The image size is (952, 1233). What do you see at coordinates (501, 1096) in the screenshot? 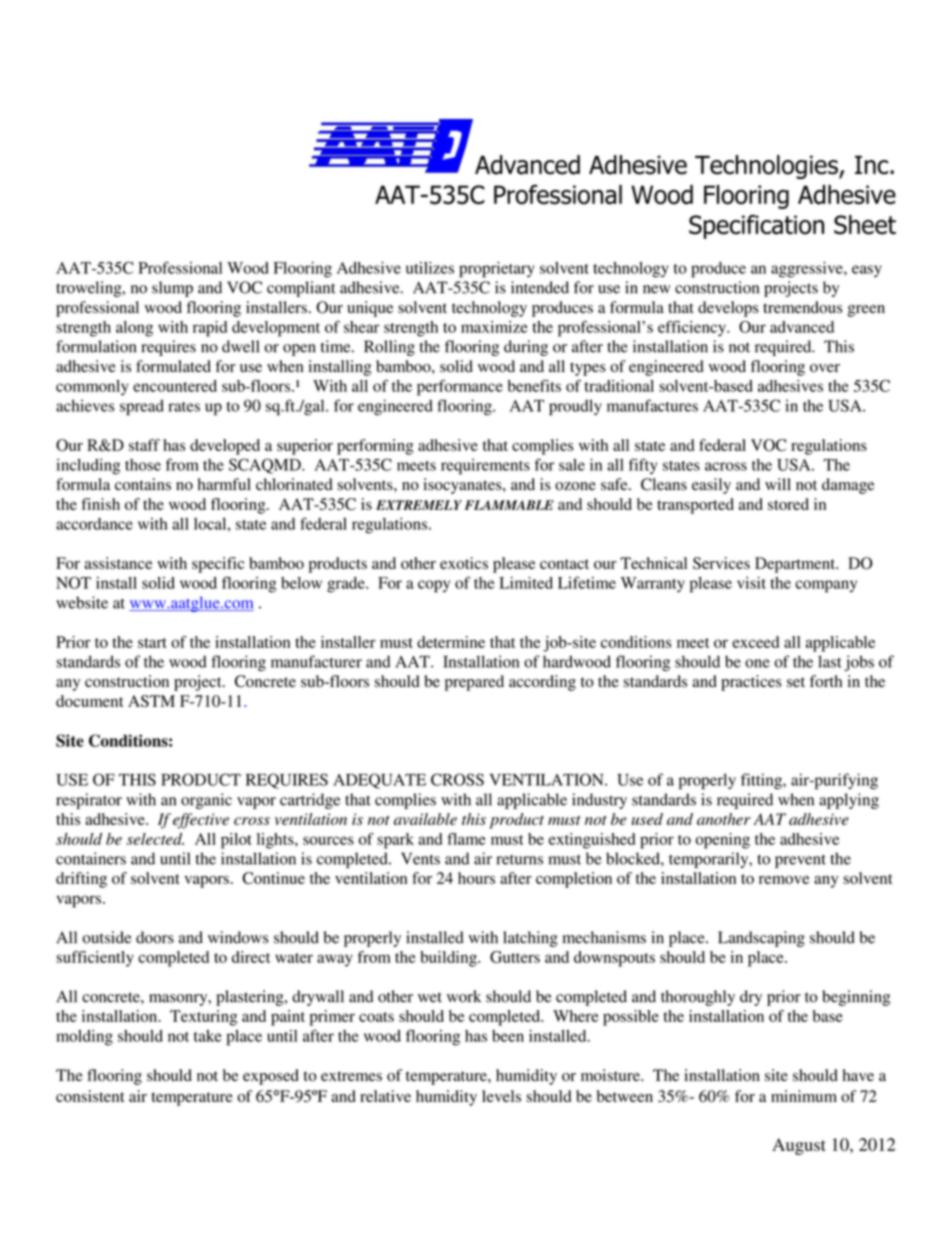
I see `levels` at bounding box center [501, 1096].
